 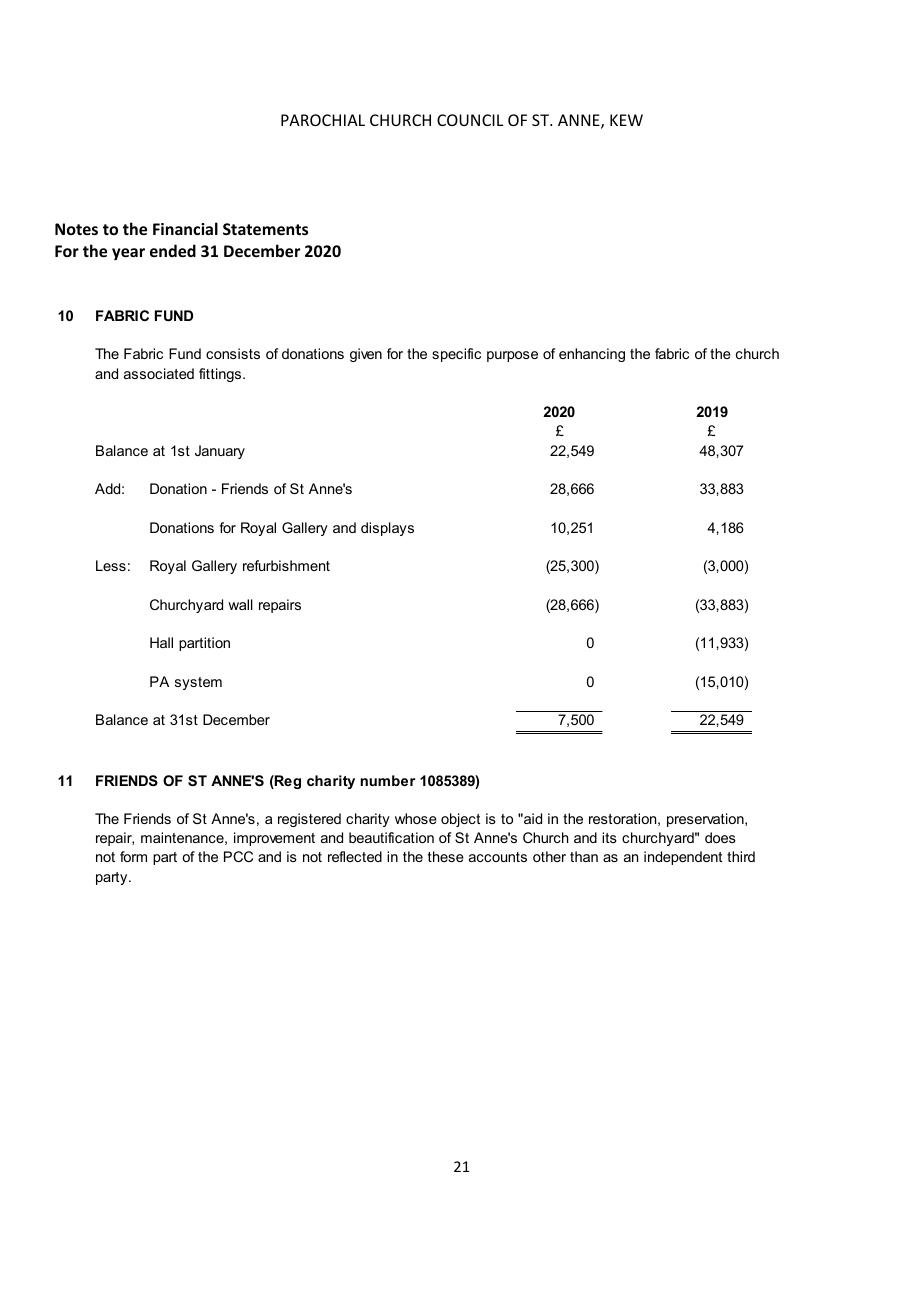 I want to click on displays, so click(x=387, y=529).
